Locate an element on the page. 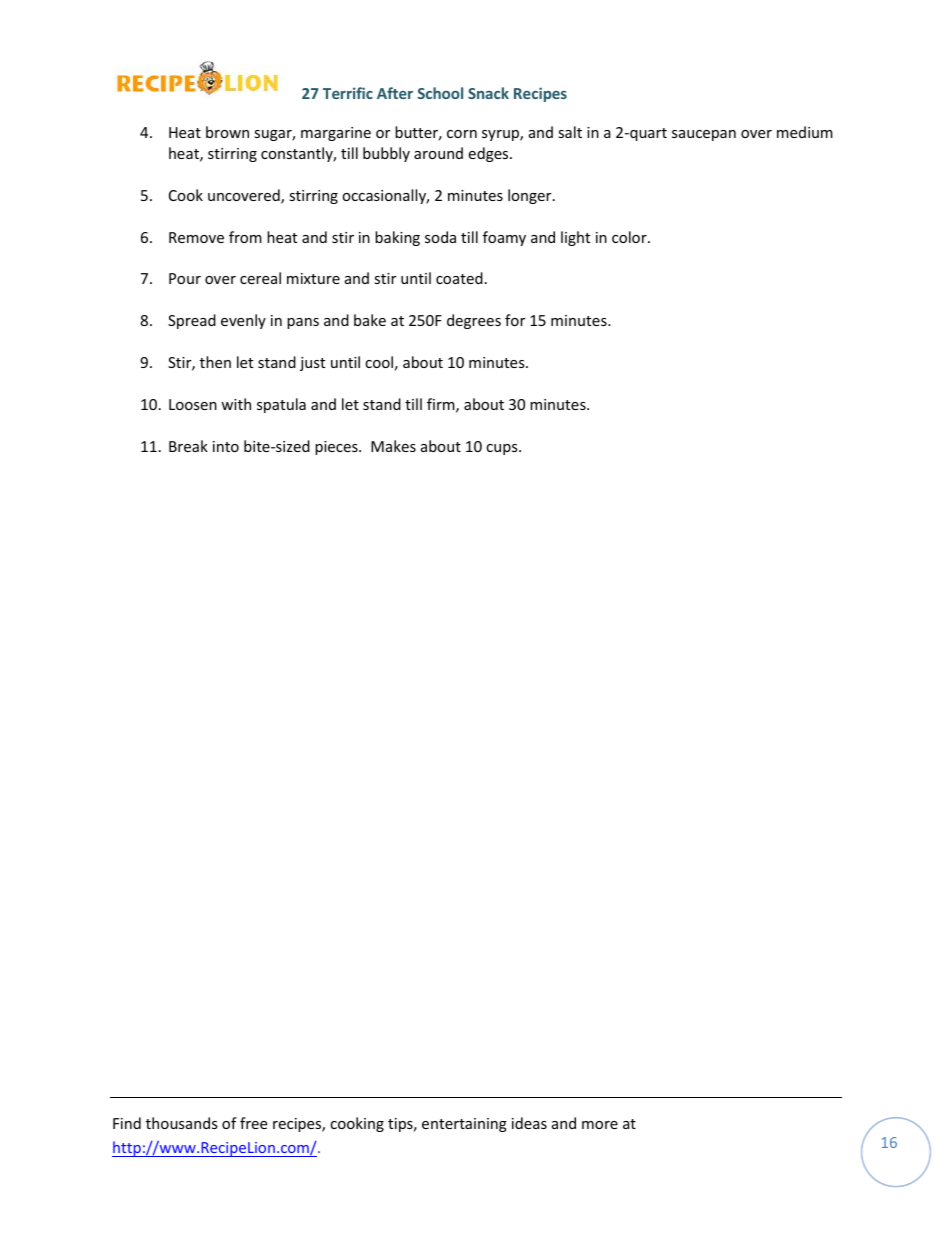 This document has height=1233, width=952. corn is located at coordinates (462, 134).
